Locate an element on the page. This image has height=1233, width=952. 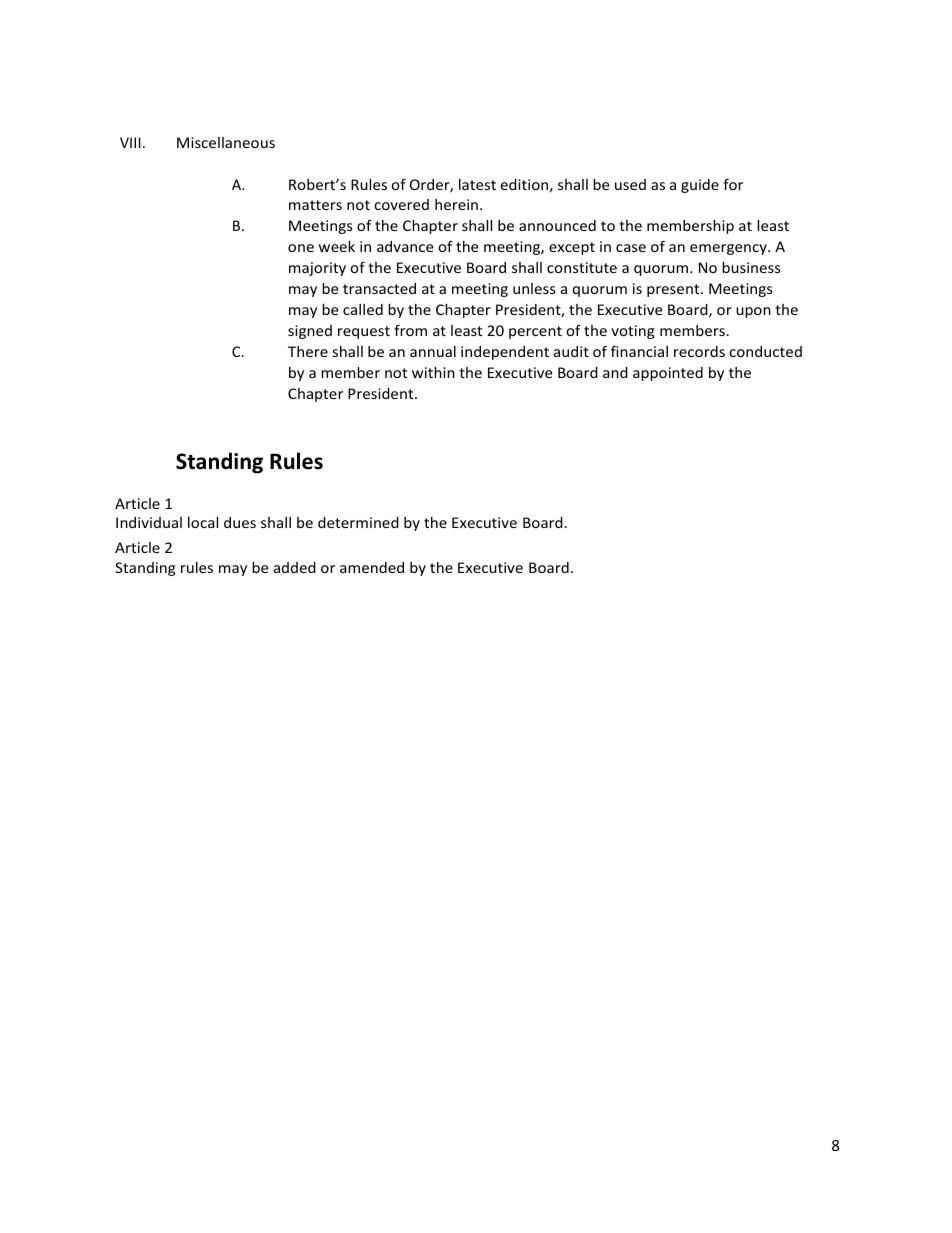
There is located at coordinates (308, 351).
